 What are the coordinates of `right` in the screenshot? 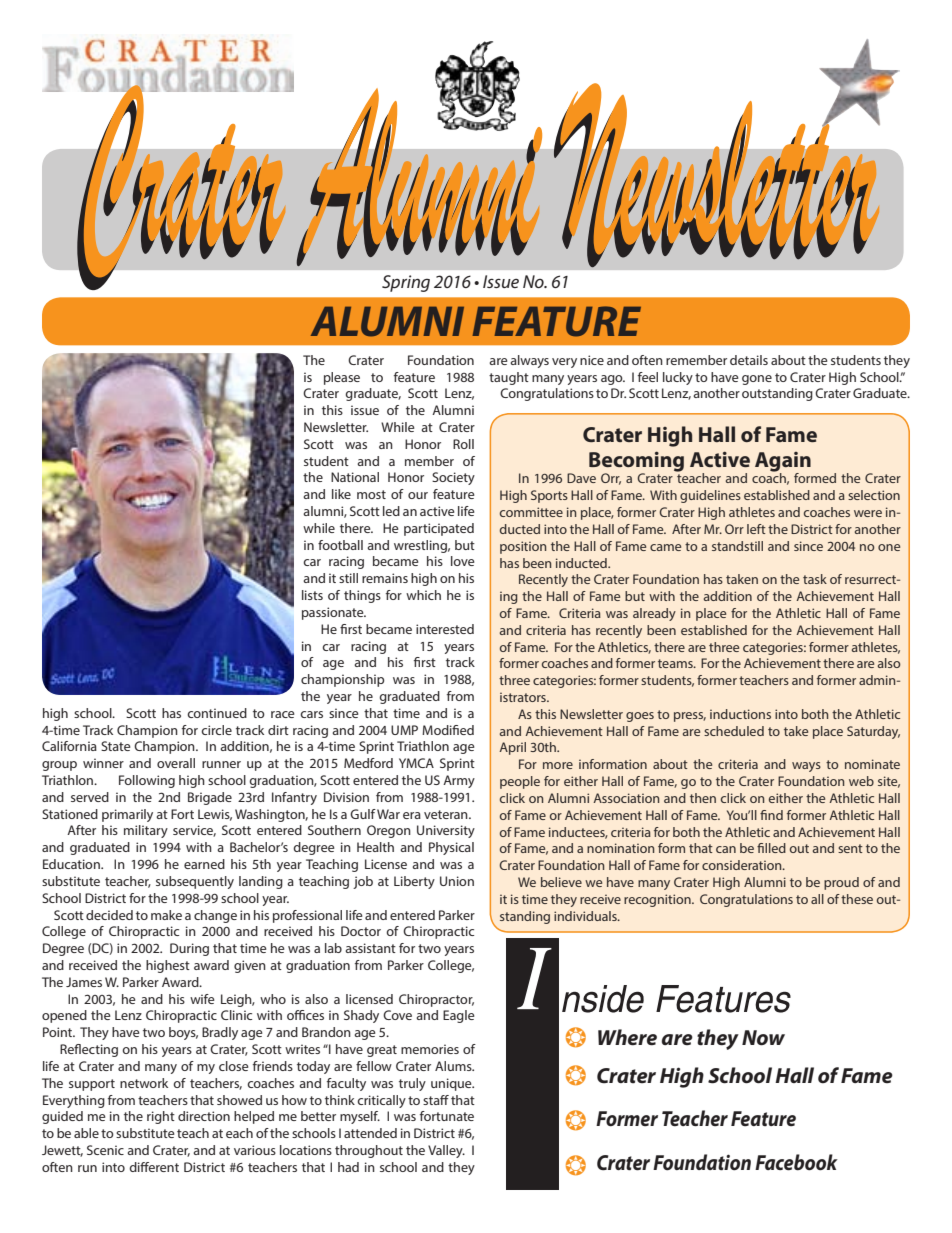 It's located at (161, 1117).
